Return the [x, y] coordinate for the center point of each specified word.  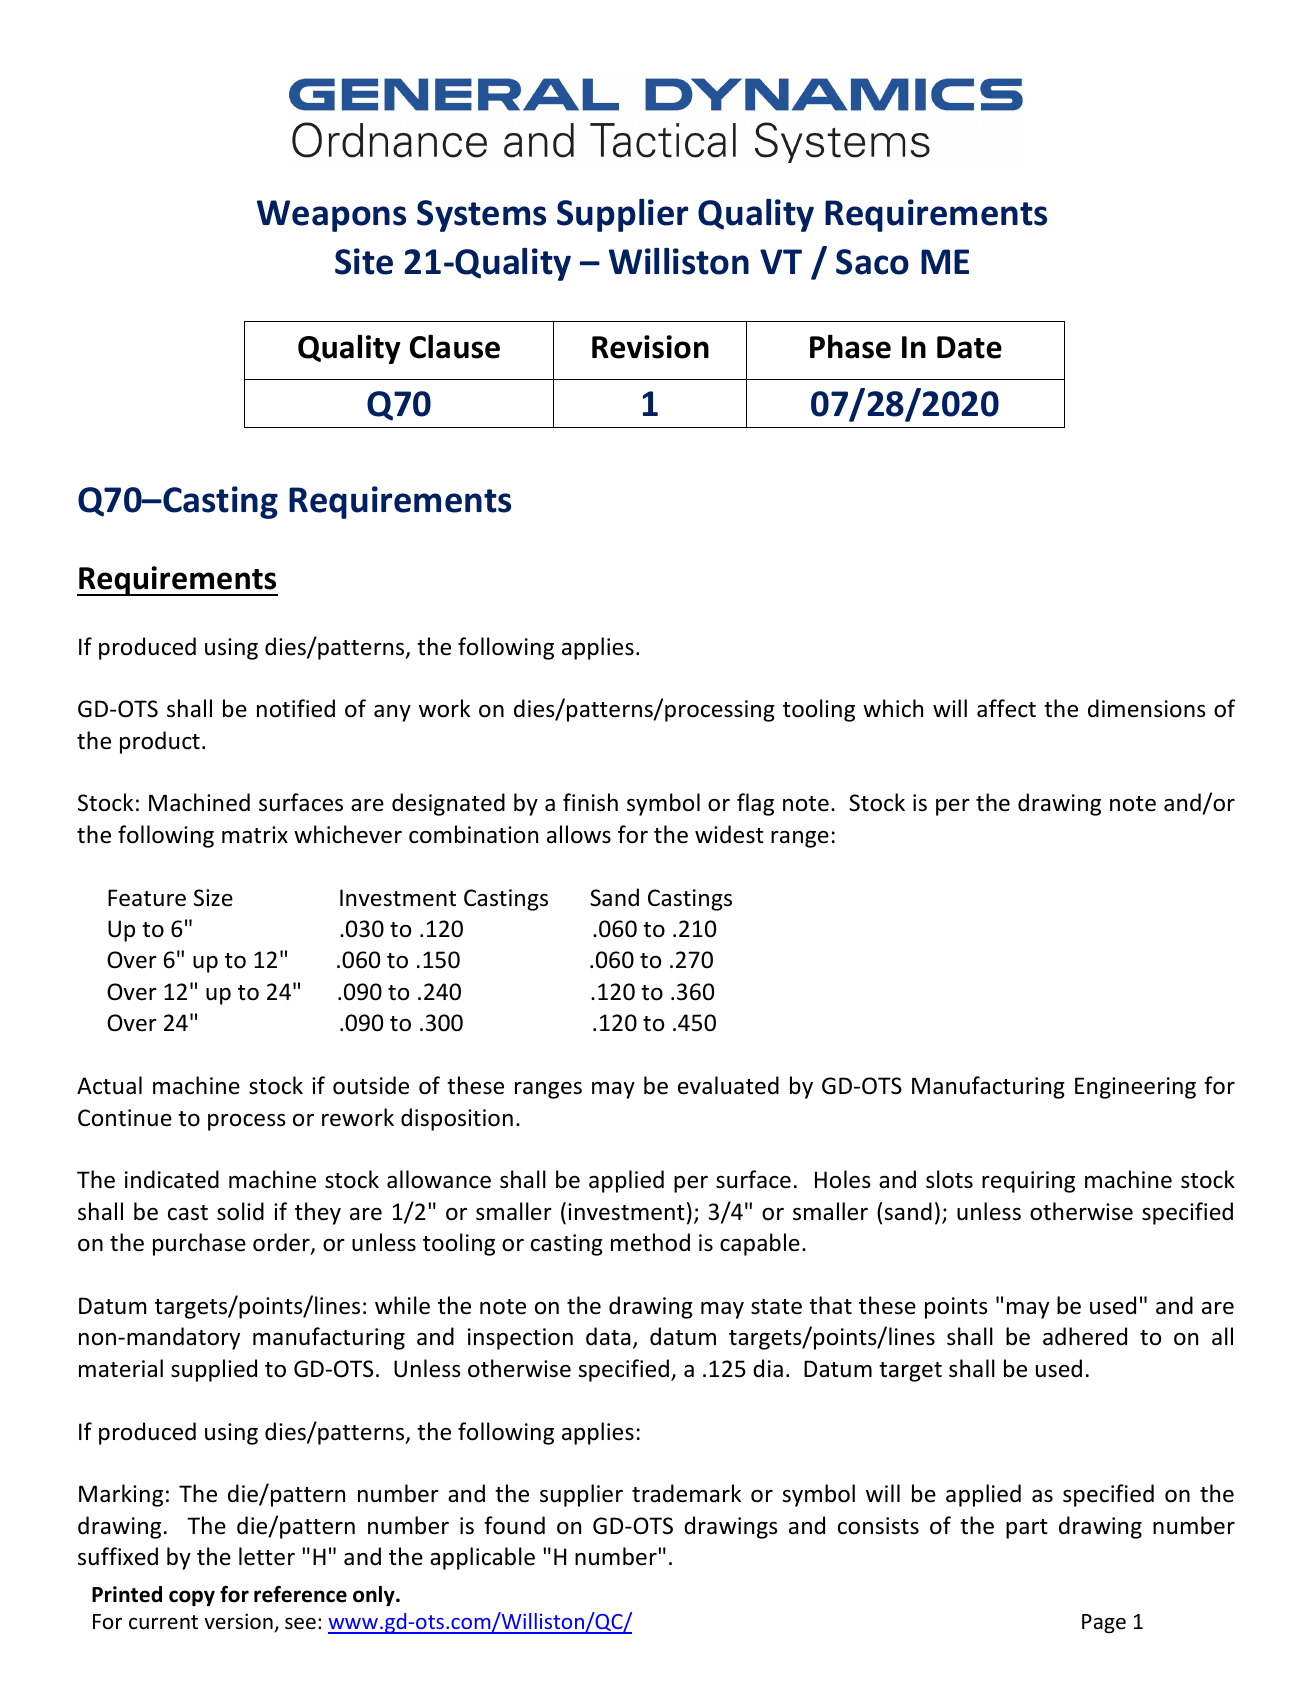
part [1027, 1529]
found [514, 1525]
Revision [650, 347]
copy [192, 1598]
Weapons [331, 216]
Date [969, 347]
